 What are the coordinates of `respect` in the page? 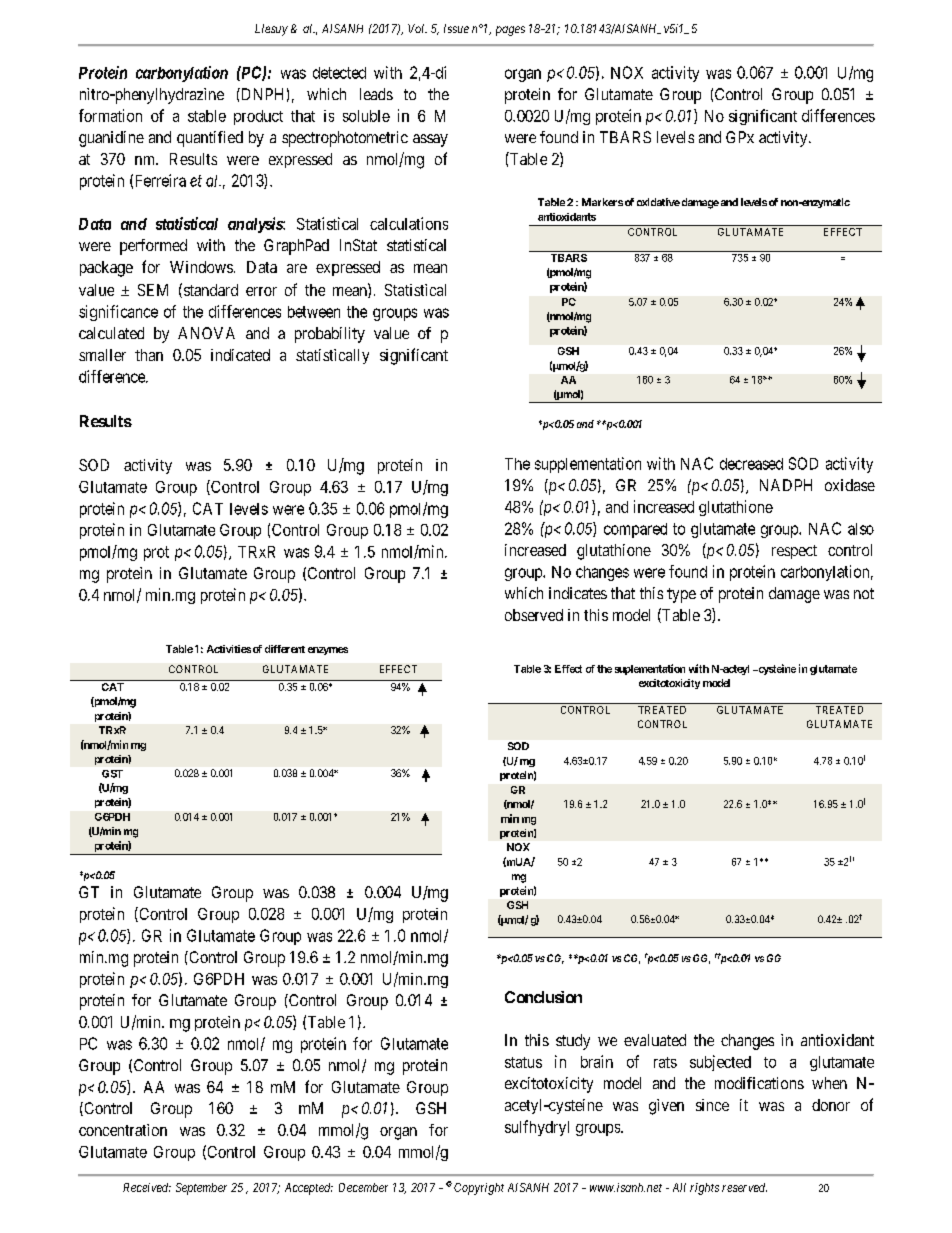 It's located at (794, 552).
